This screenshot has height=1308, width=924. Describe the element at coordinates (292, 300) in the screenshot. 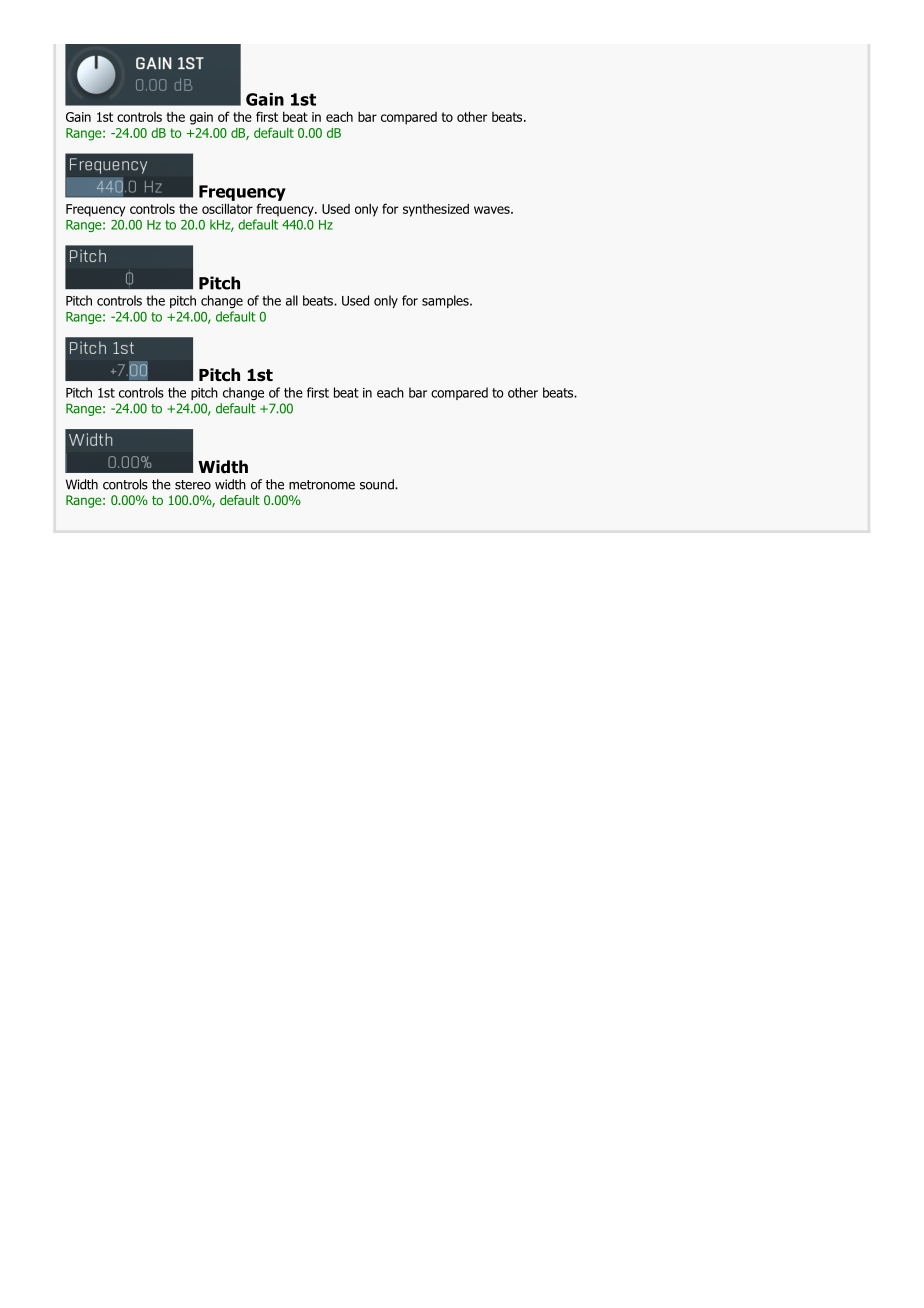

I see `all` at that location.
